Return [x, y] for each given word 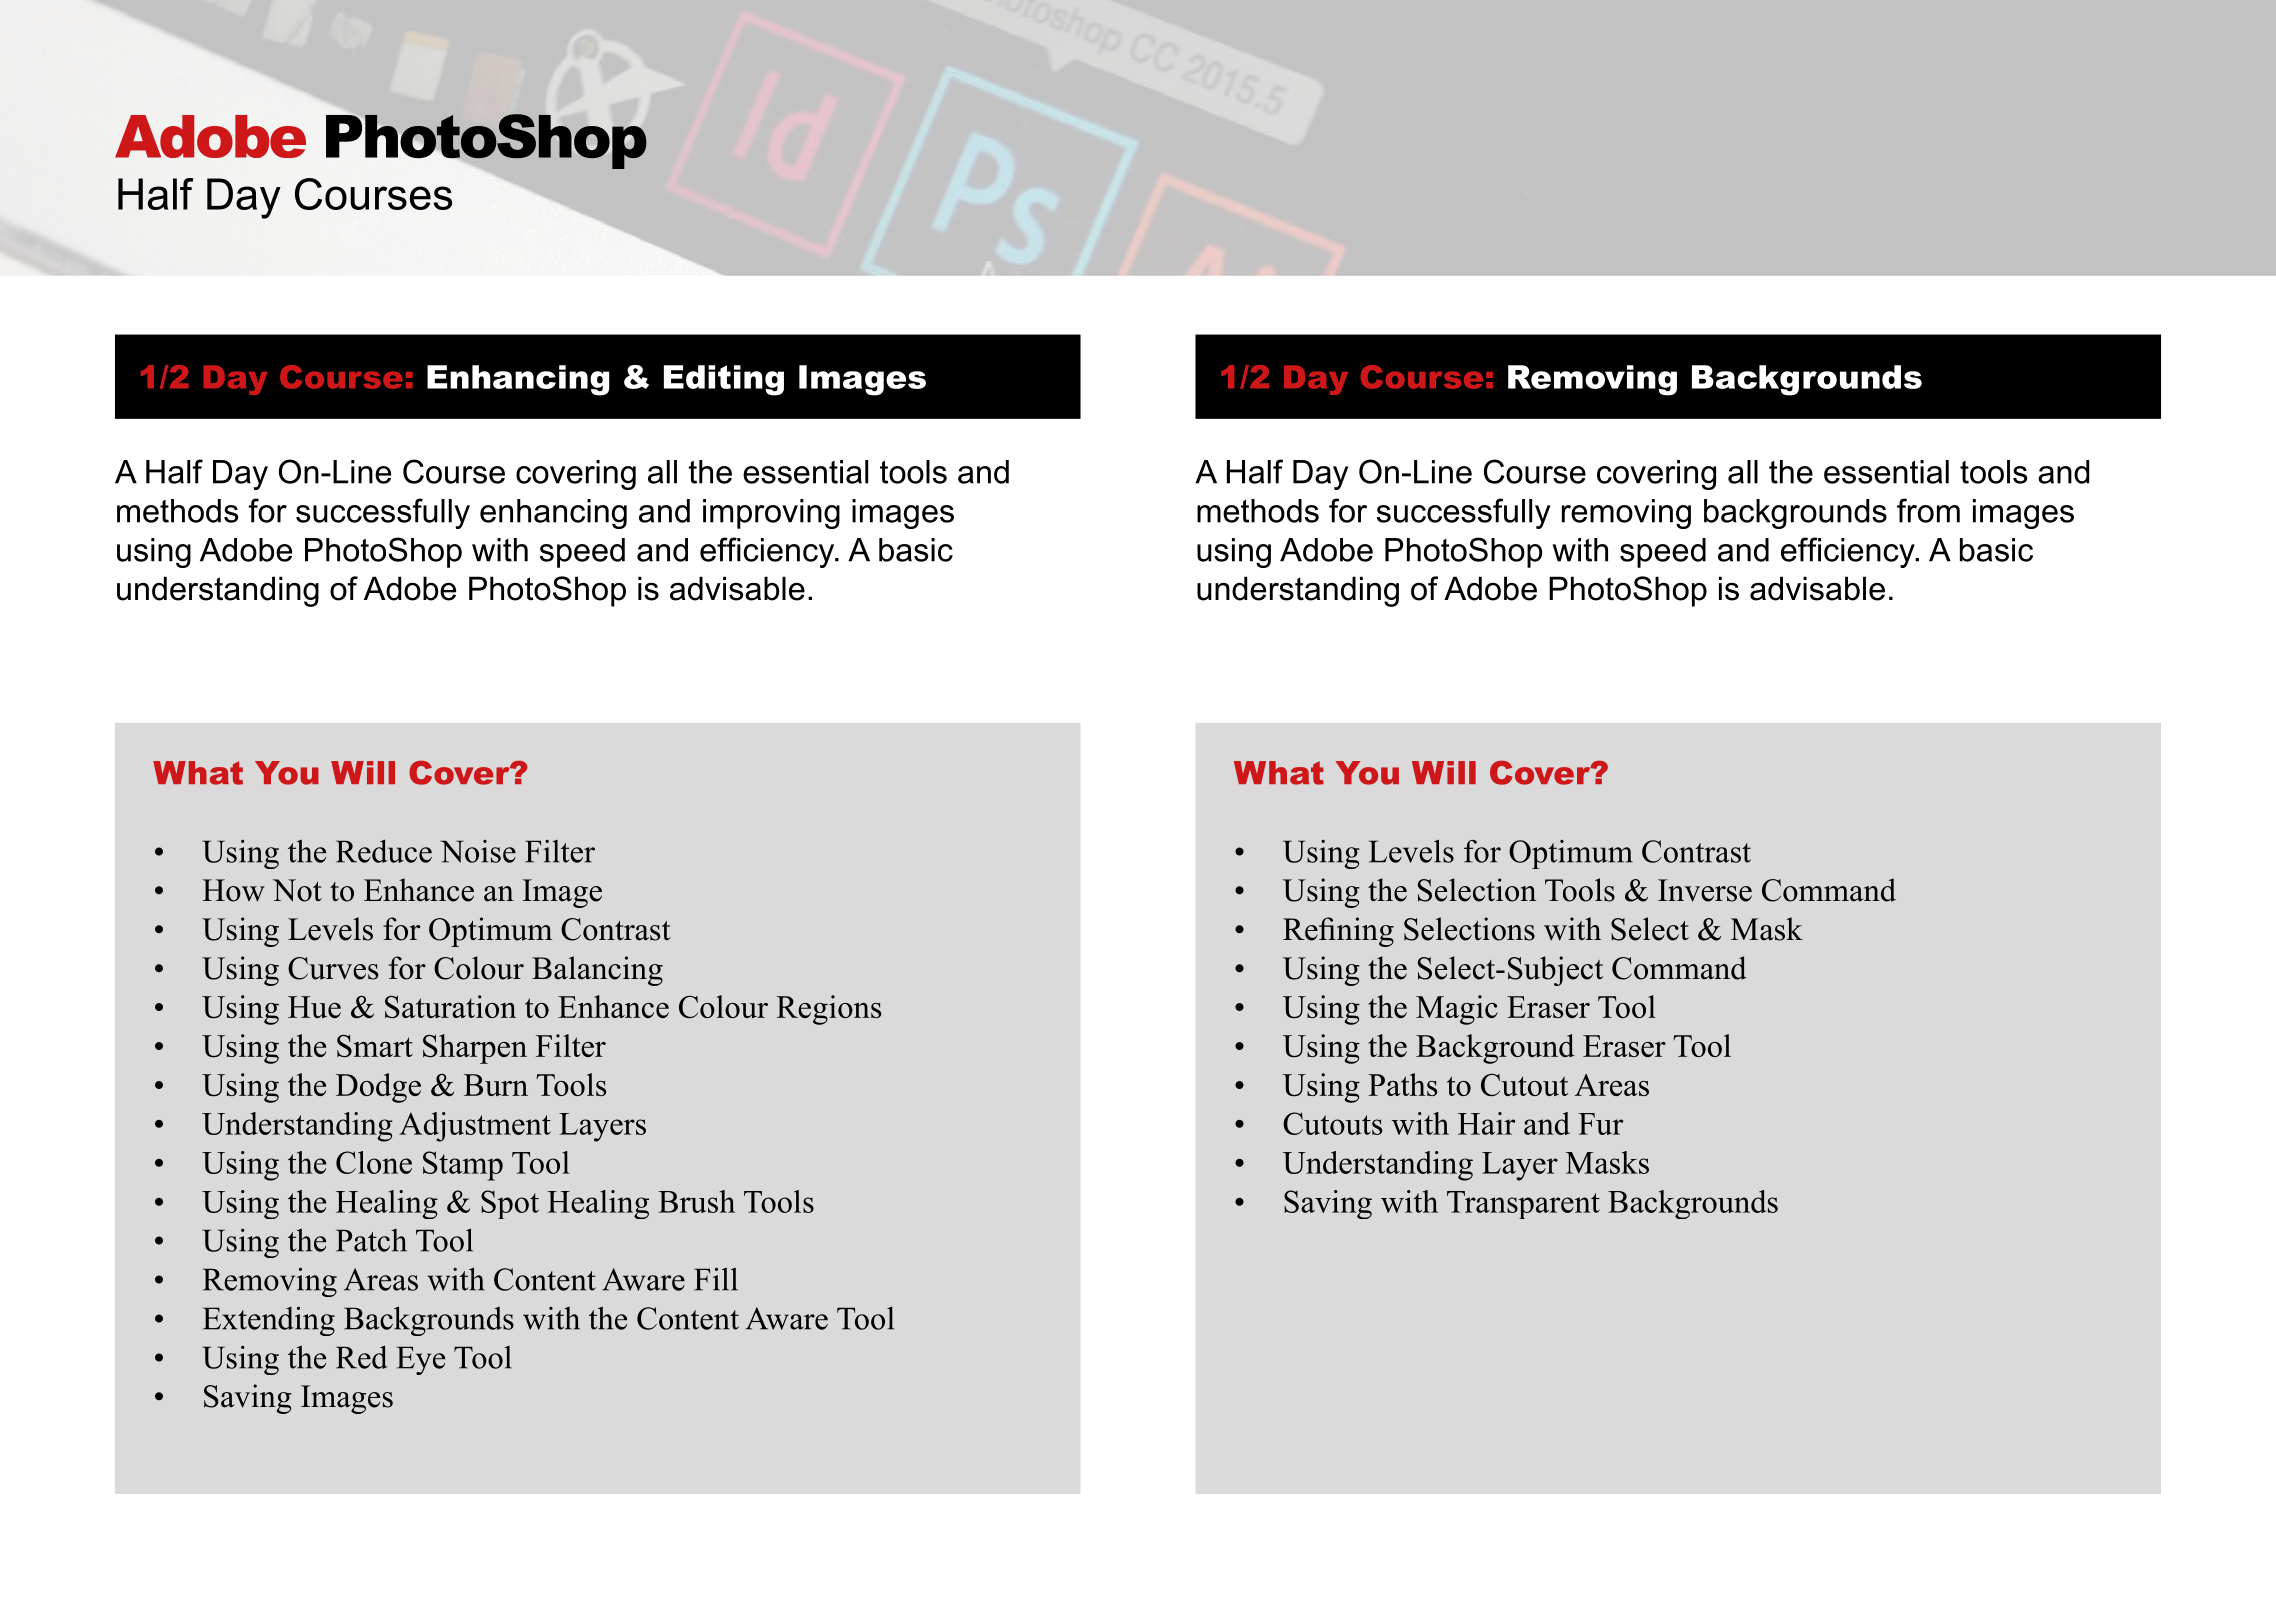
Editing [724, 380]
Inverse [1705, 890]
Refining [1338, 932]
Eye [421, 1360]
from [1928, 510]
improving [771, 514]
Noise [478, 851]
